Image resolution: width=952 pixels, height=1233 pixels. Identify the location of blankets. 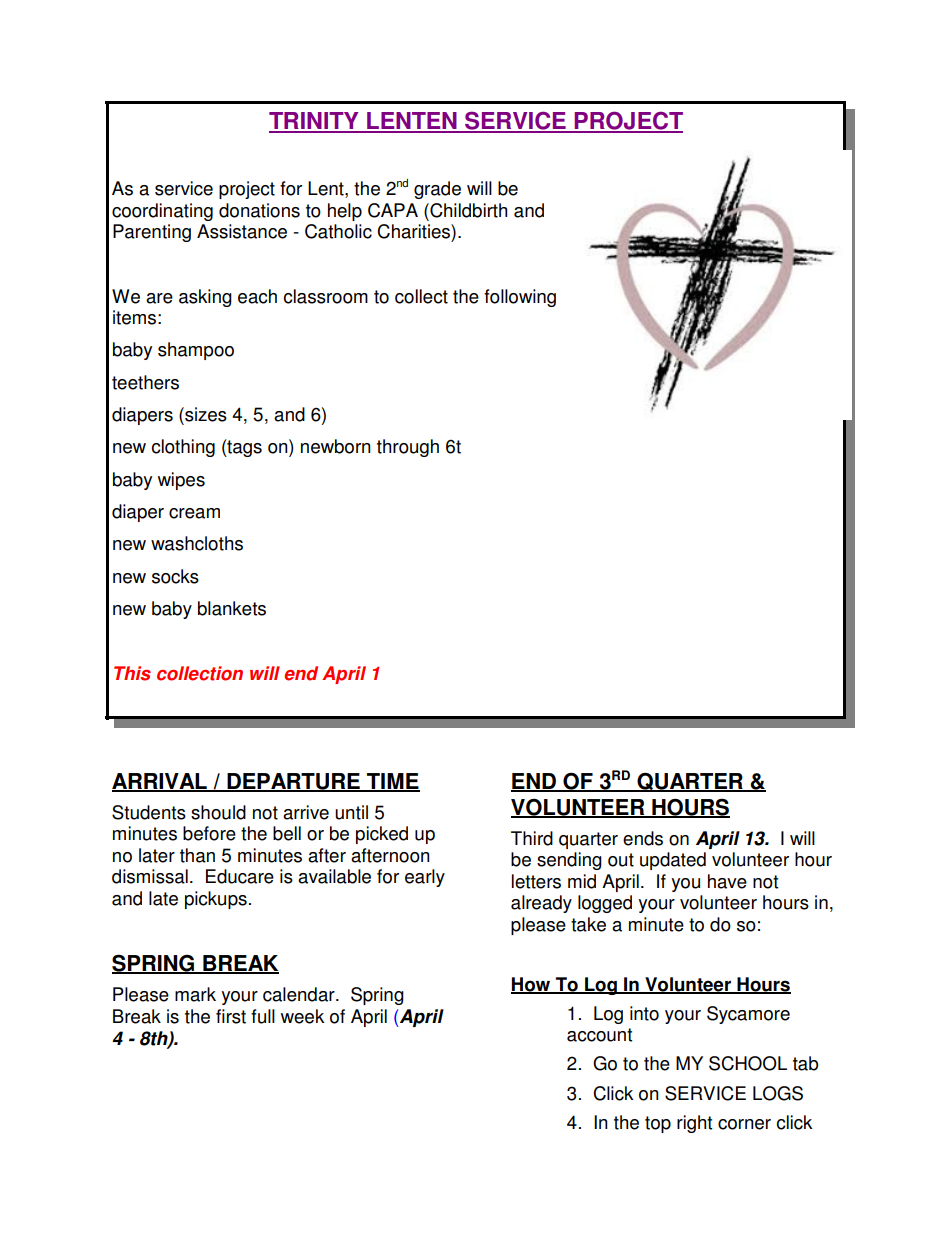
(232, 608).
